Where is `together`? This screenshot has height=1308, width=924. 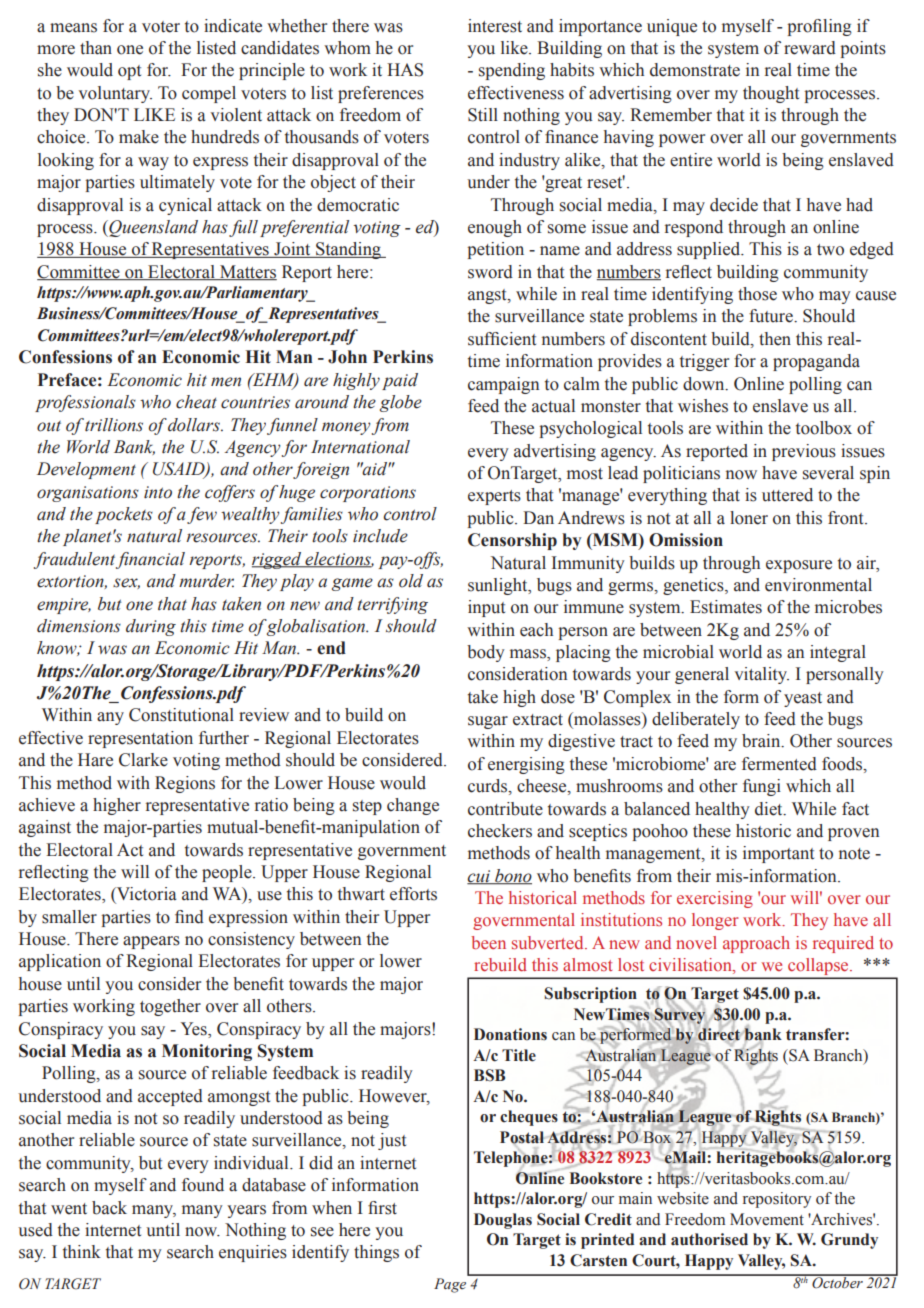 together is located at coordinates (170, 1007).
